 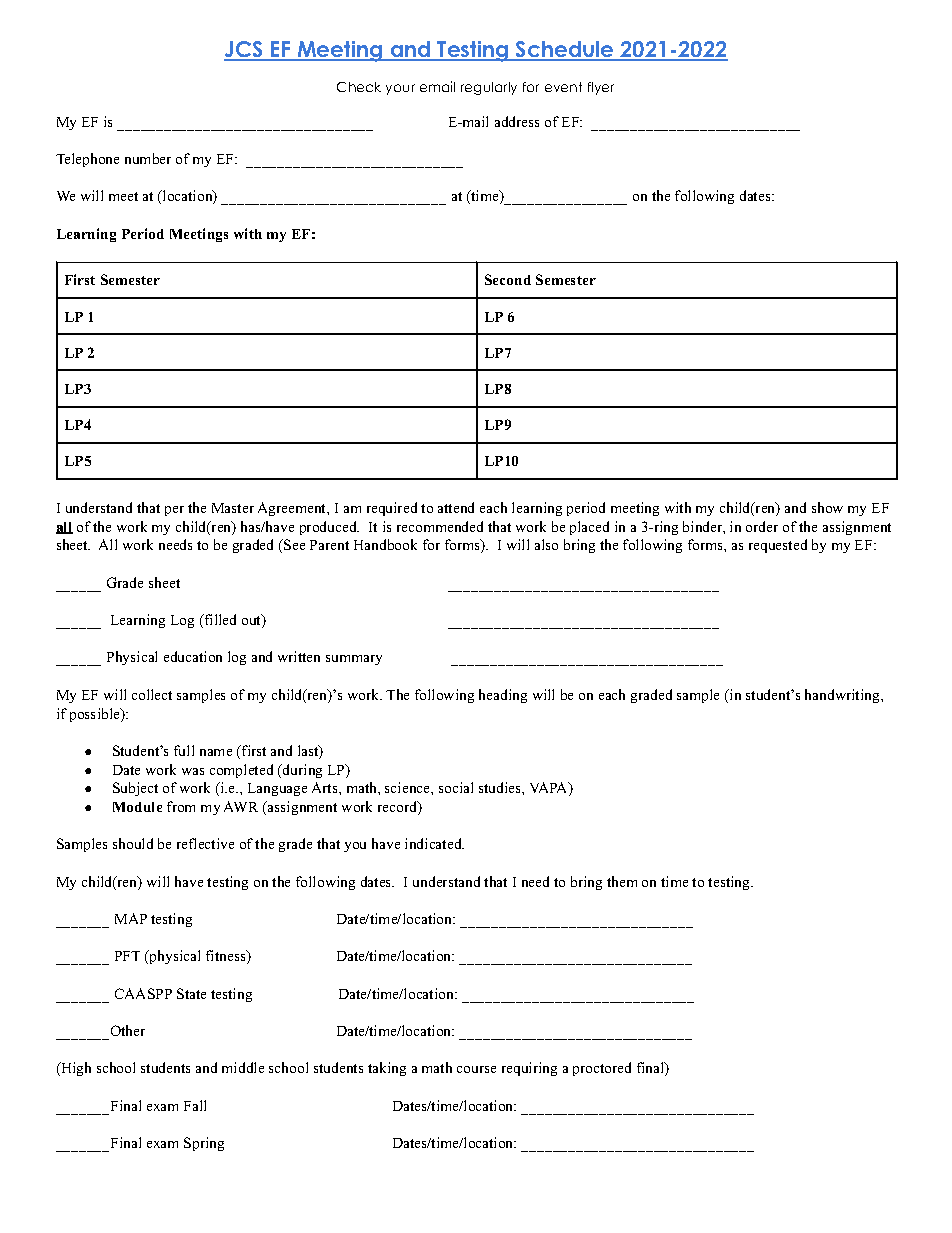 What do you see at coordinates (244, 50) in the screenshot?
I see `JCS` at bounding box center [244, 50].
